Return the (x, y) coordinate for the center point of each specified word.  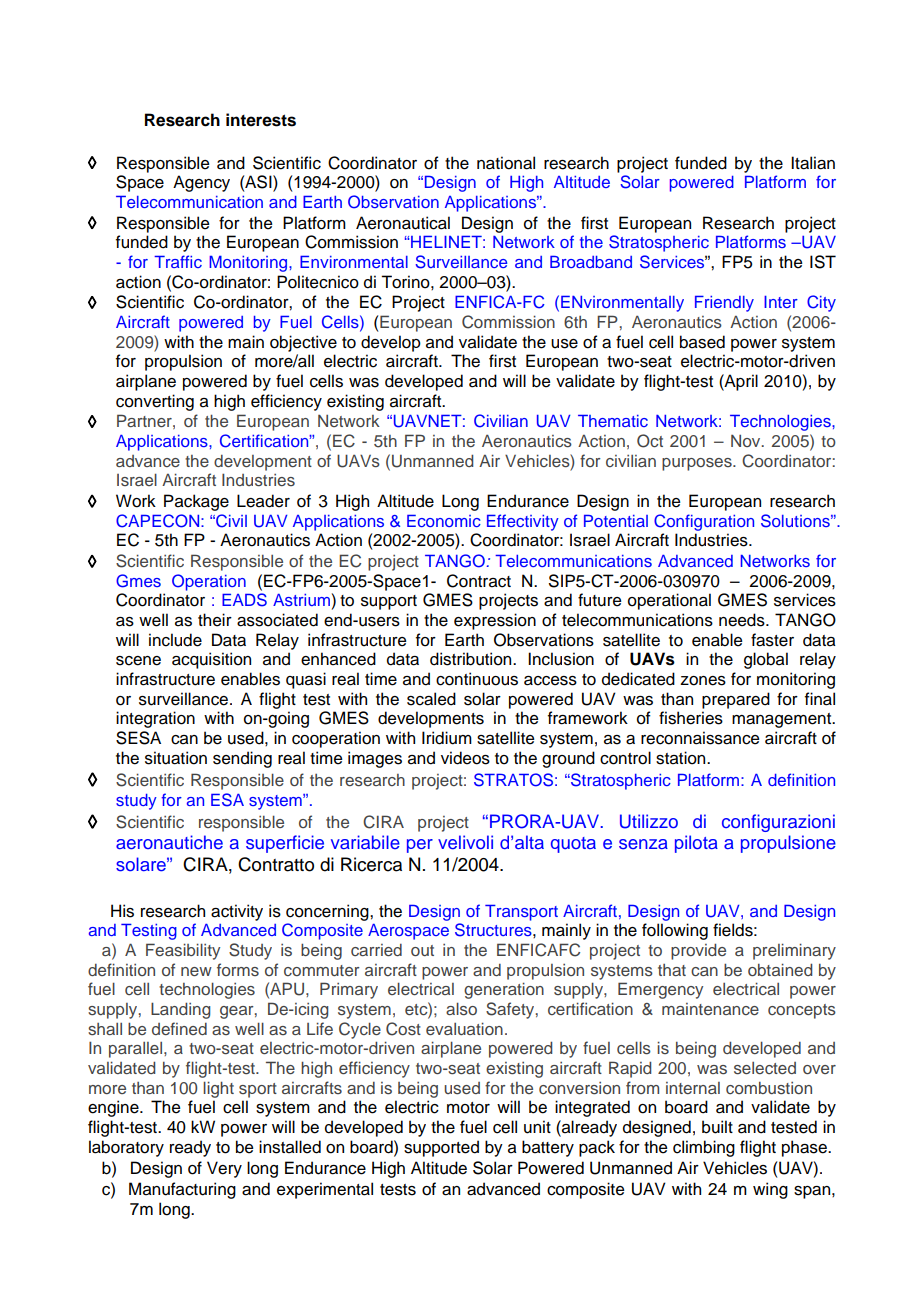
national (506, 163)
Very (224, 1169)
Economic (444, 520)
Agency (201, 183)
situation (176, 758)
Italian (813, 163)
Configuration (704, 522)
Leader (263, 501)
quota (573, 845)
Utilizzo (649, 821)
